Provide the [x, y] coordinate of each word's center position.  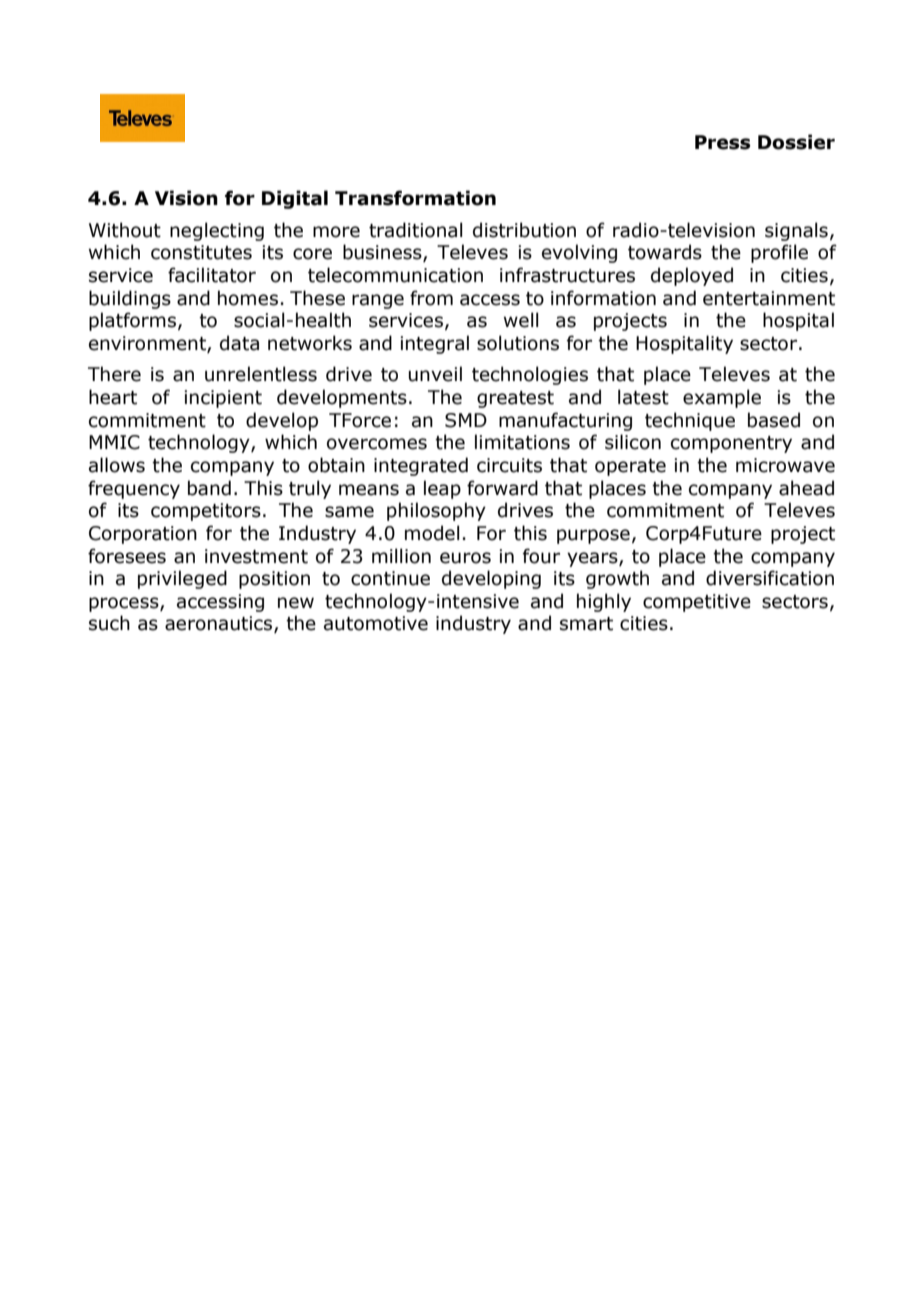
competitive [697, 603]
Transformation [415, 198]
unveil [435, 374]
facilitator [212, 275]
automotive [376, 623]
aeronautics [220, 624]
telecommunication [395, 275]
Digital [295, 199]
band [209, 488]
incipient [223, 399]
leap [442, 489]
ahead [806, 488]
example [722, 398]
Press [722, 142]
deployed [692, 276]
